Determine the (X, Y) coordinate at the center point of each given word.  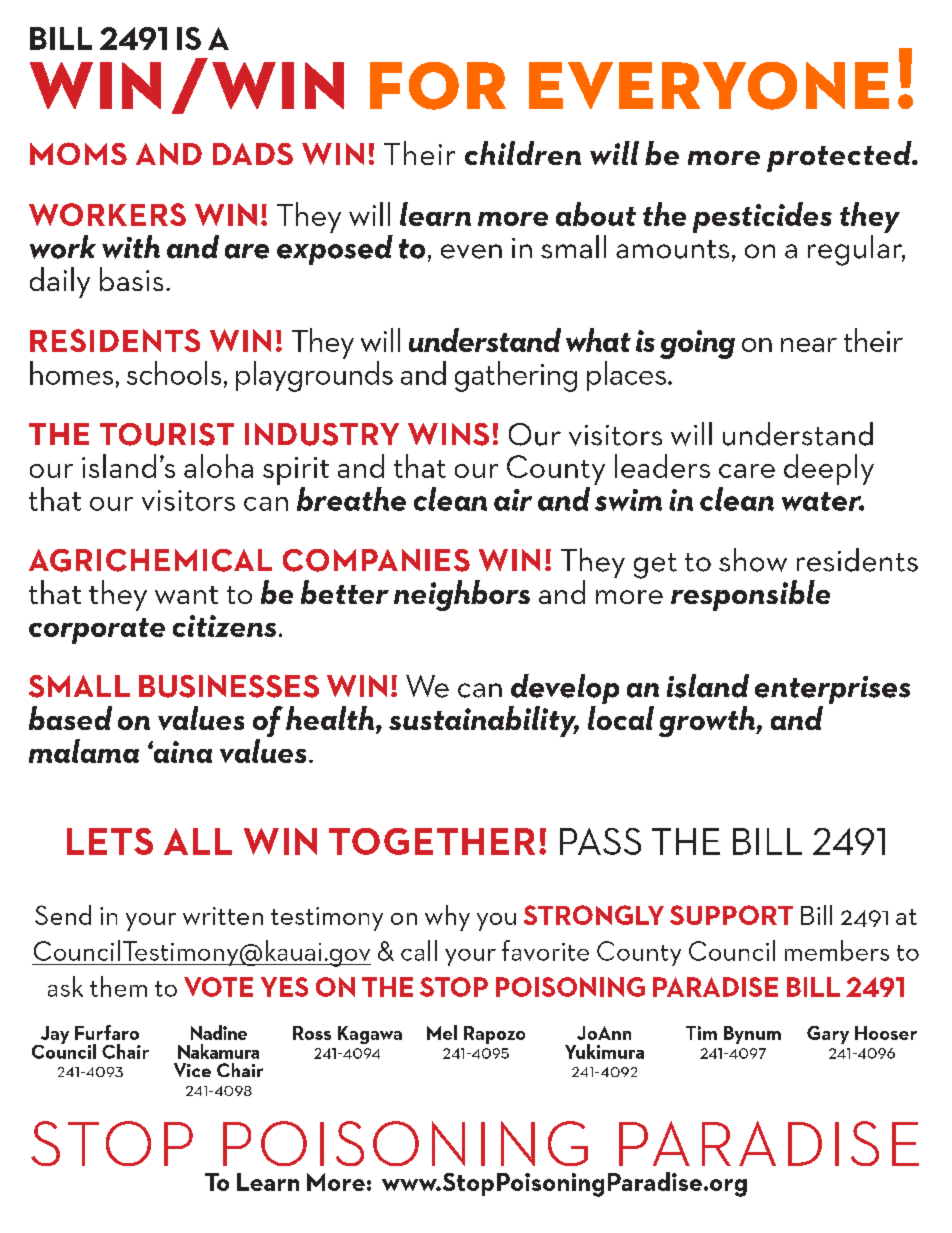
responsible (750, 595)
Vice (192, 1070)
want (186, 595)
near (809, 345)
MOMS (78, 153)
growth (708, 721)
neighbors (462, 595)
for (438, 86)
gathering (516, 376)
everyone (709, 86)
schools (174, 373)
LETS (110, 841)
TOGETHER (432, 841)
